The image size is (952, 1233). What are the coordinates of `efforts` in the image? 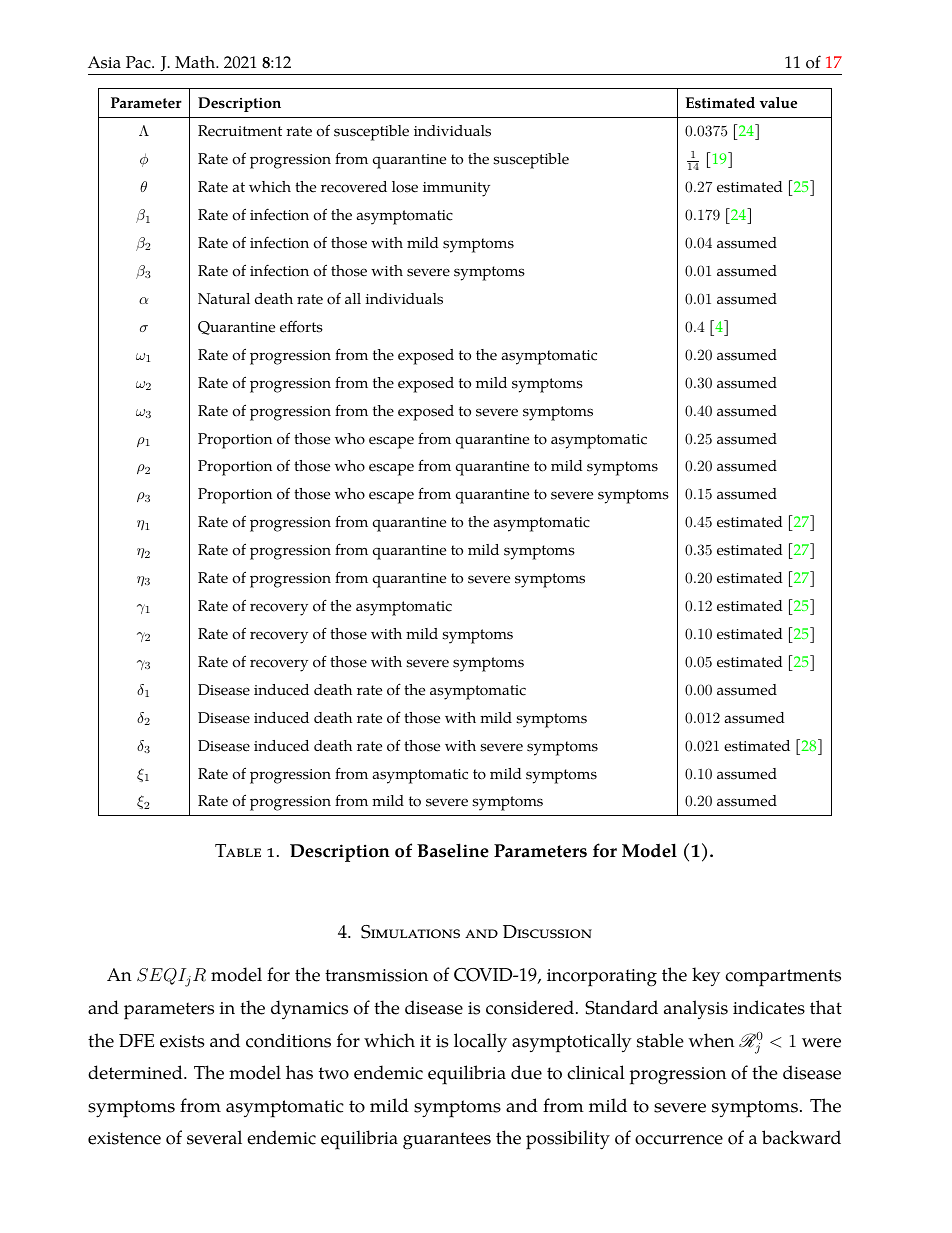 It's located at (301, 326).
